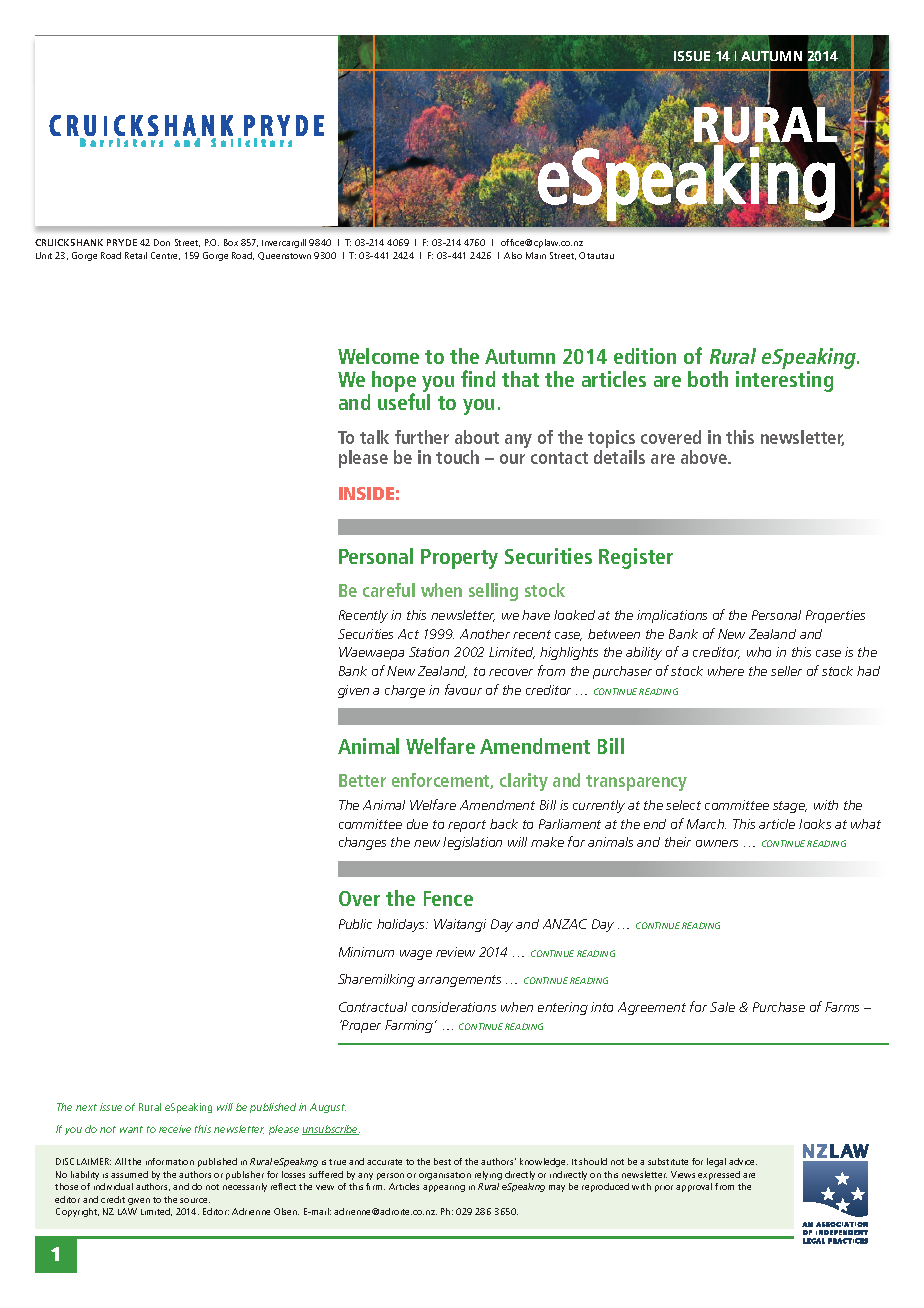 The image size is (924, 1308). What do you see at coordinates (717, 843) in the screenshot?
I see `owners` at bounding box center [717, 843].
